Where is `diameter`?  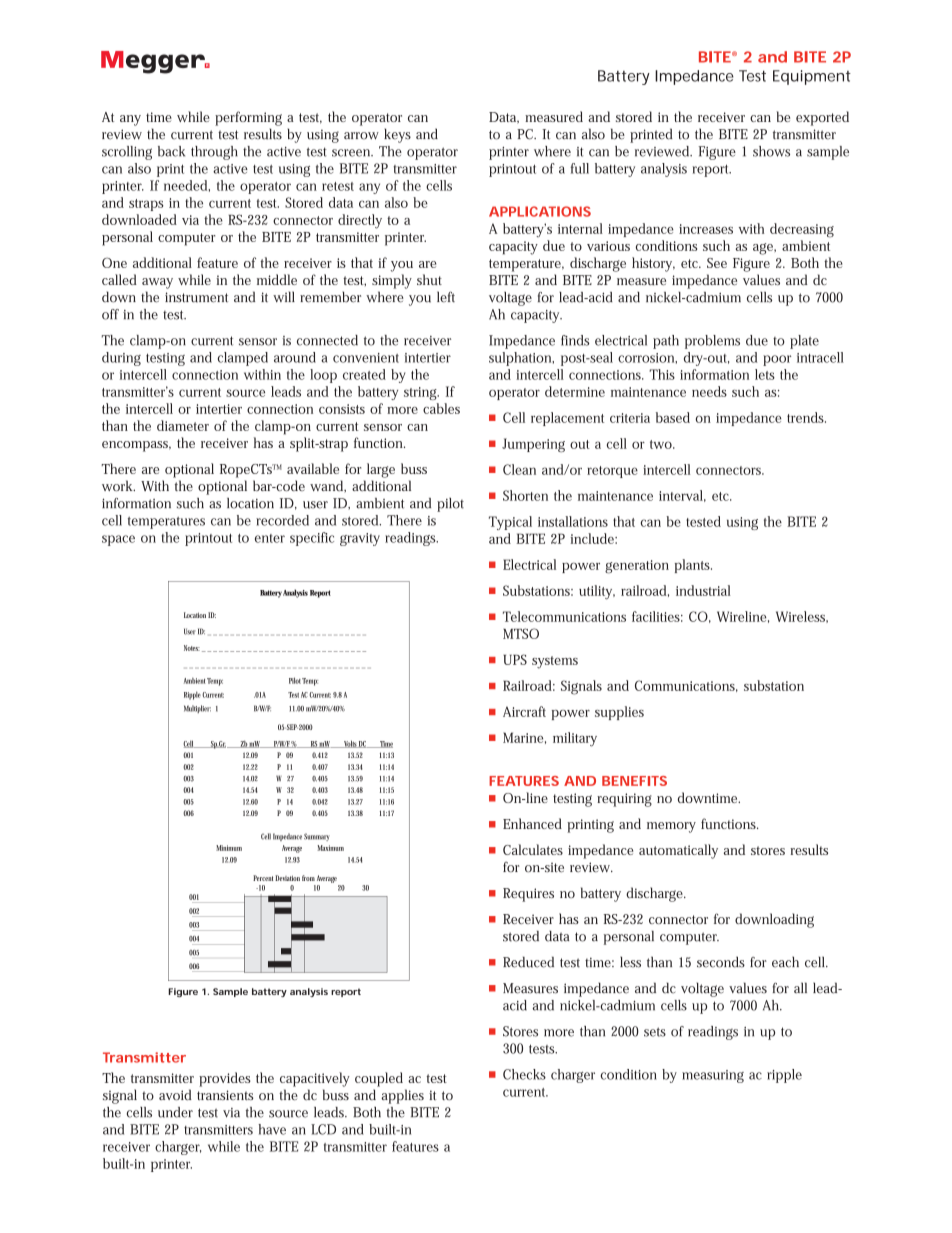
diameter is located at coordinates (183, 425).
